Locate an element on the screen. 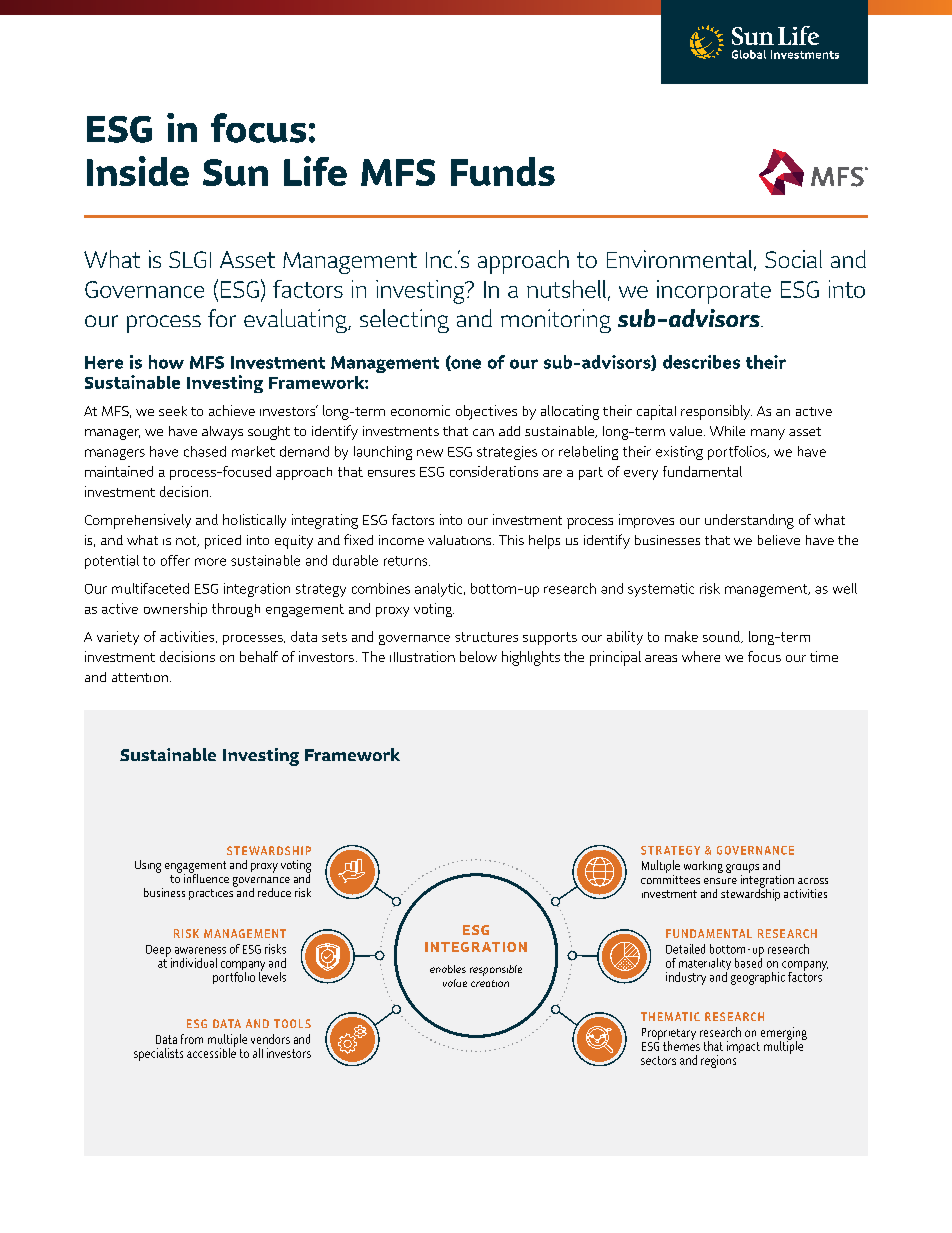  Sun is located at coordinates (235, 172).
